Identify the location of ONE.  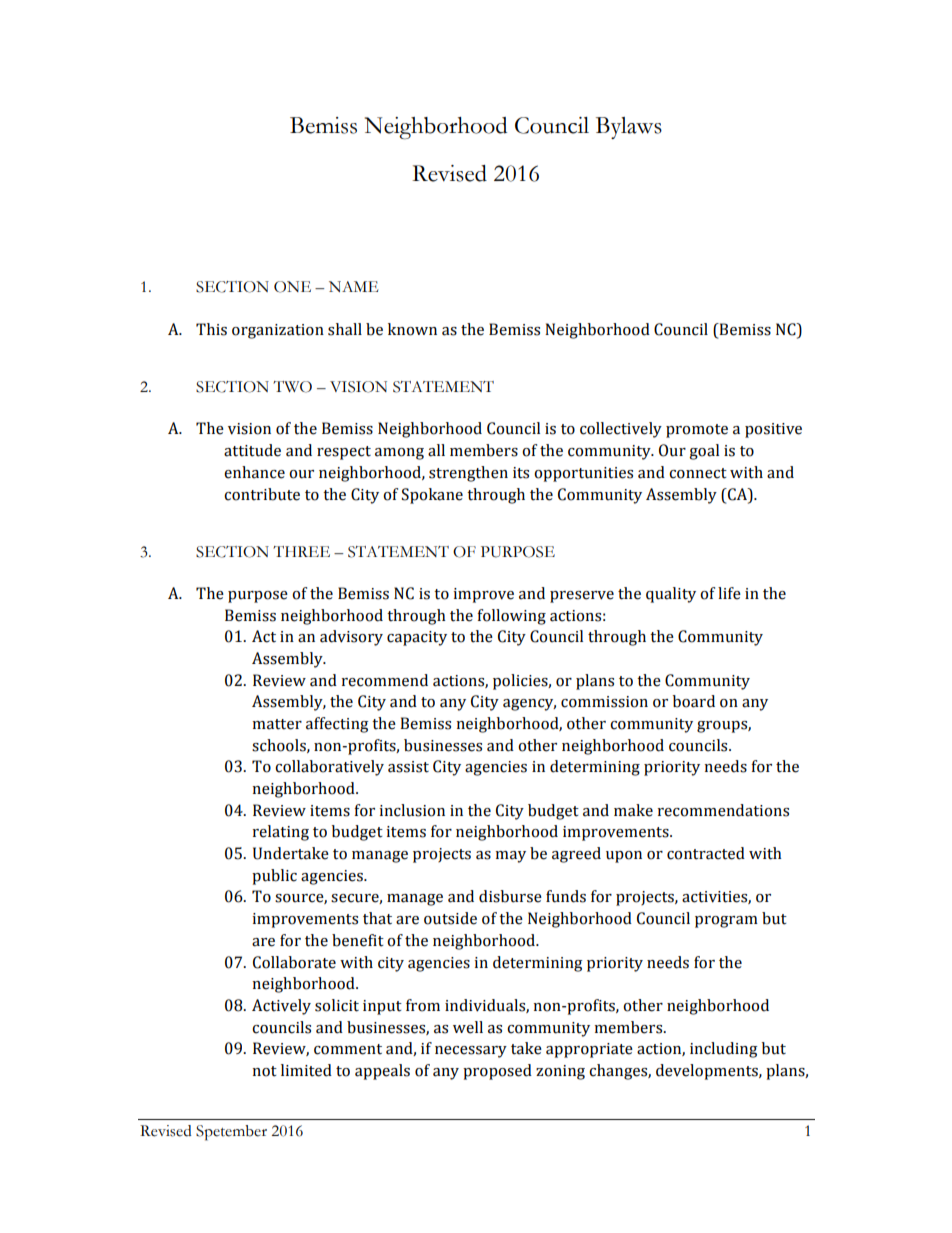
(292, 287).
